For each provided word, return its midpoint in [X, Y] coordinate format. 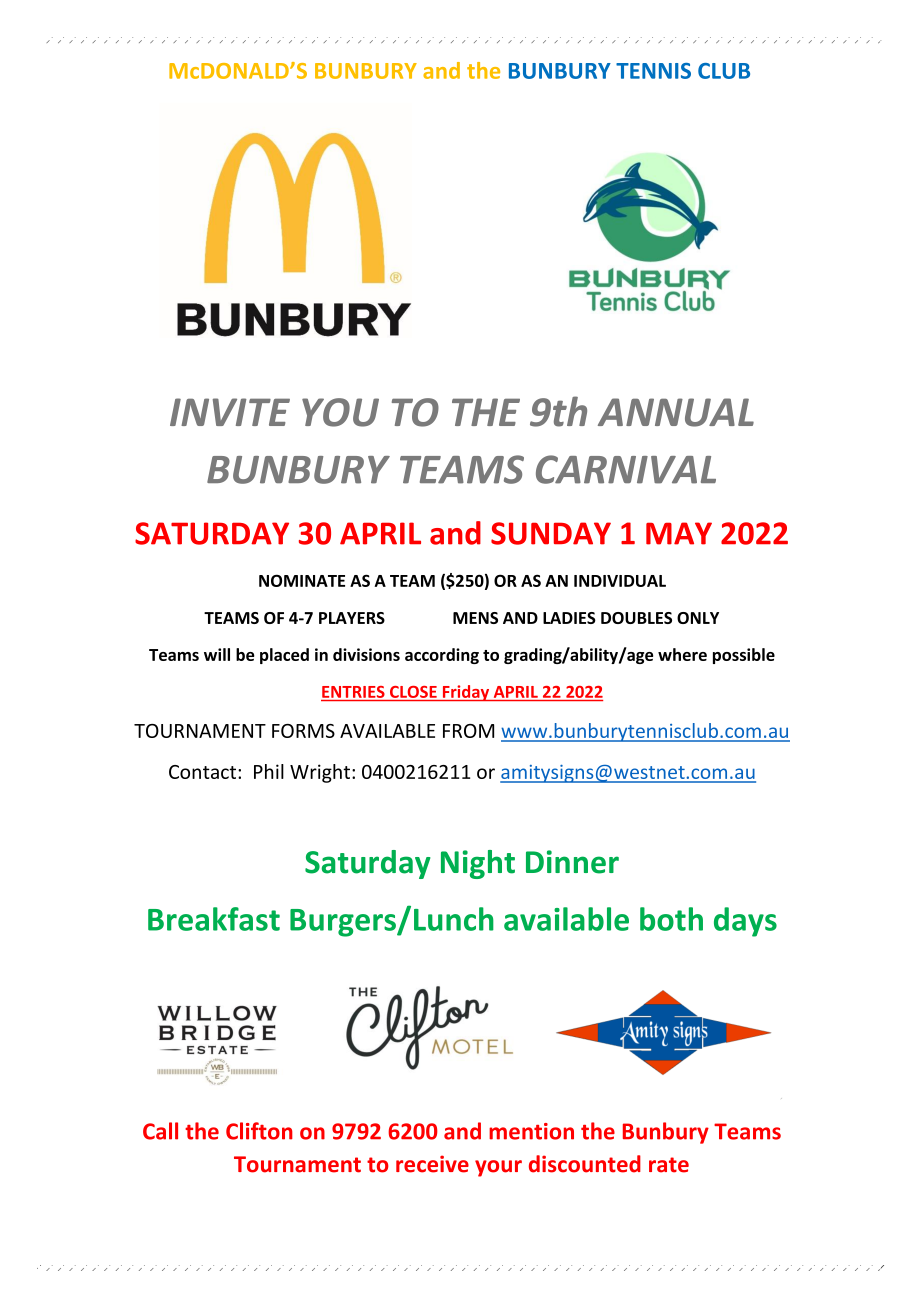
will [217, 654]
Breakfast [214, 919]
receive [432, 1164]
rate [669, 1165]
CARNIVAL [626, 469]
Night [478, 864]
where [682, 654]
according [442, 656]
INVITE [230, 412]
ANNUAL [676, 412]
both [671, 919]
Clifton [259, 1131]
